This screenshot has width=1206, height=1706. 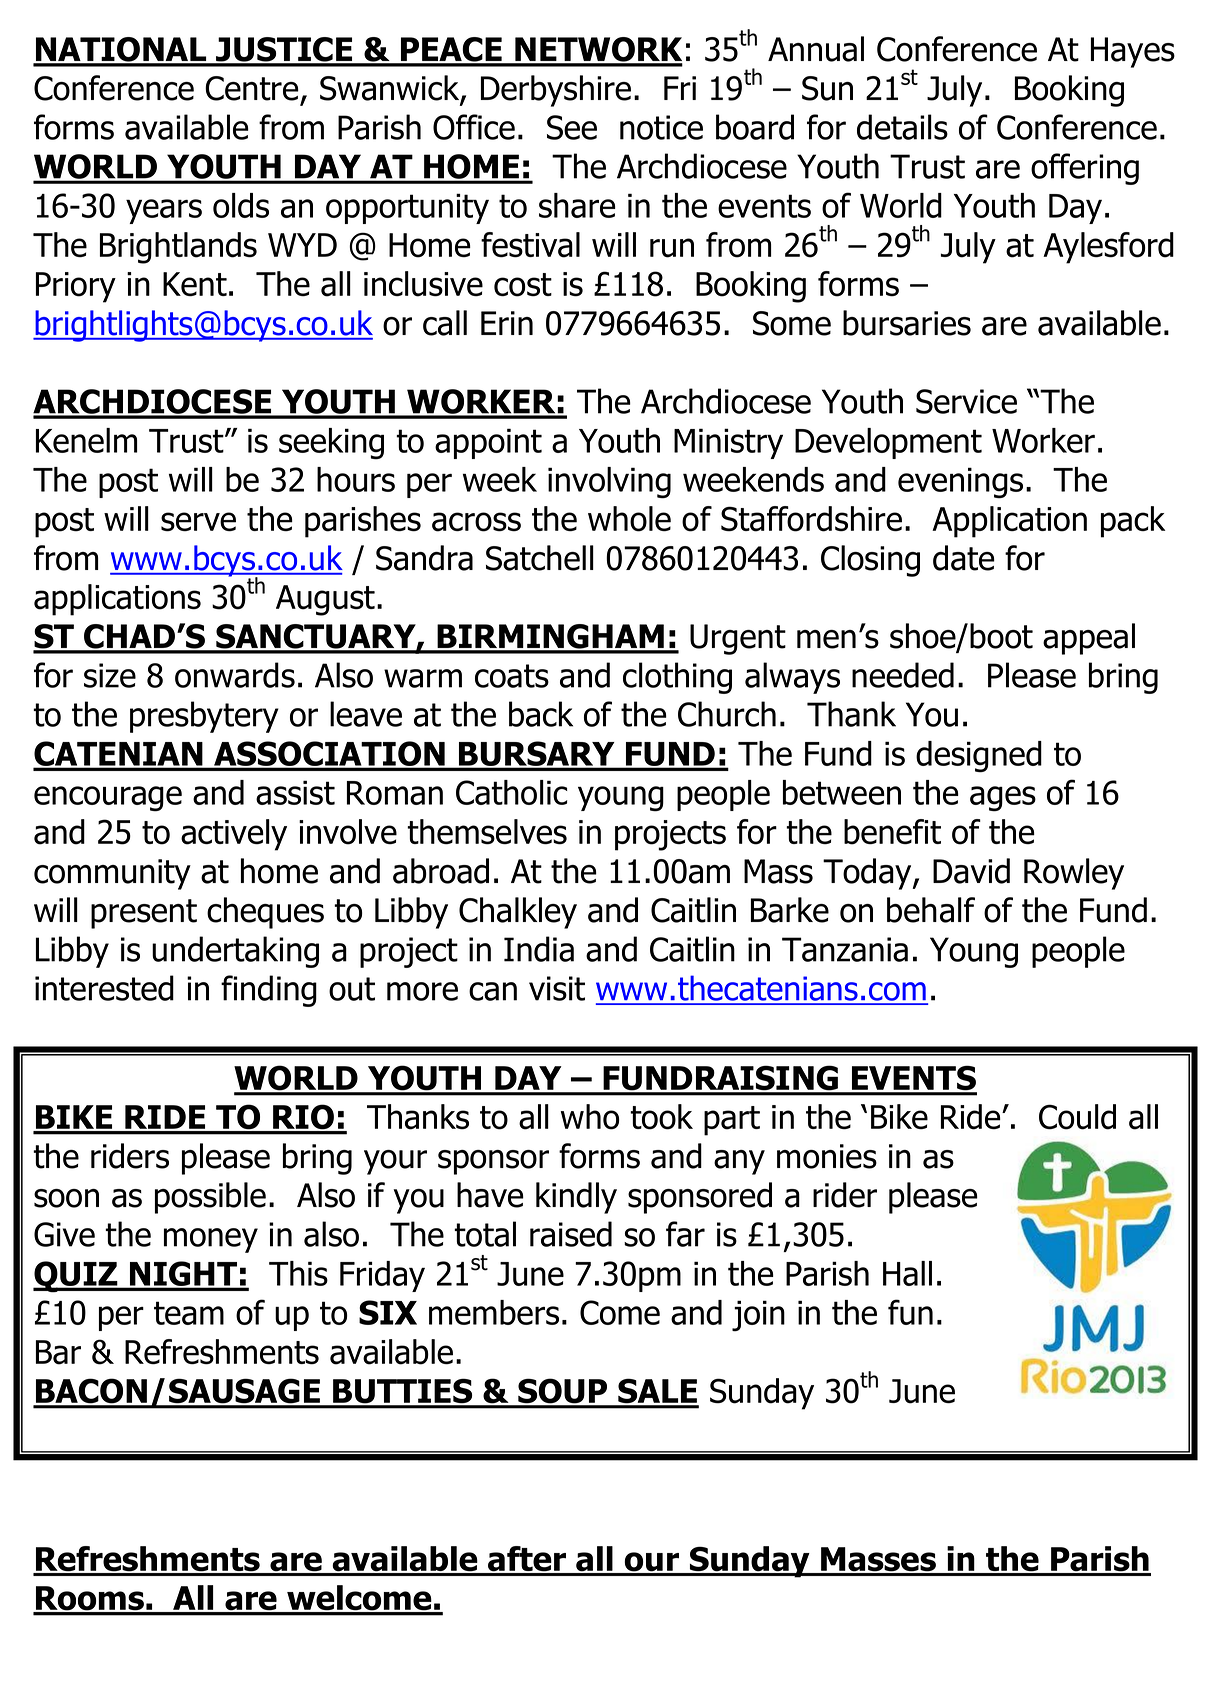 I want to click on behalf, so click(x=931, y=910).
